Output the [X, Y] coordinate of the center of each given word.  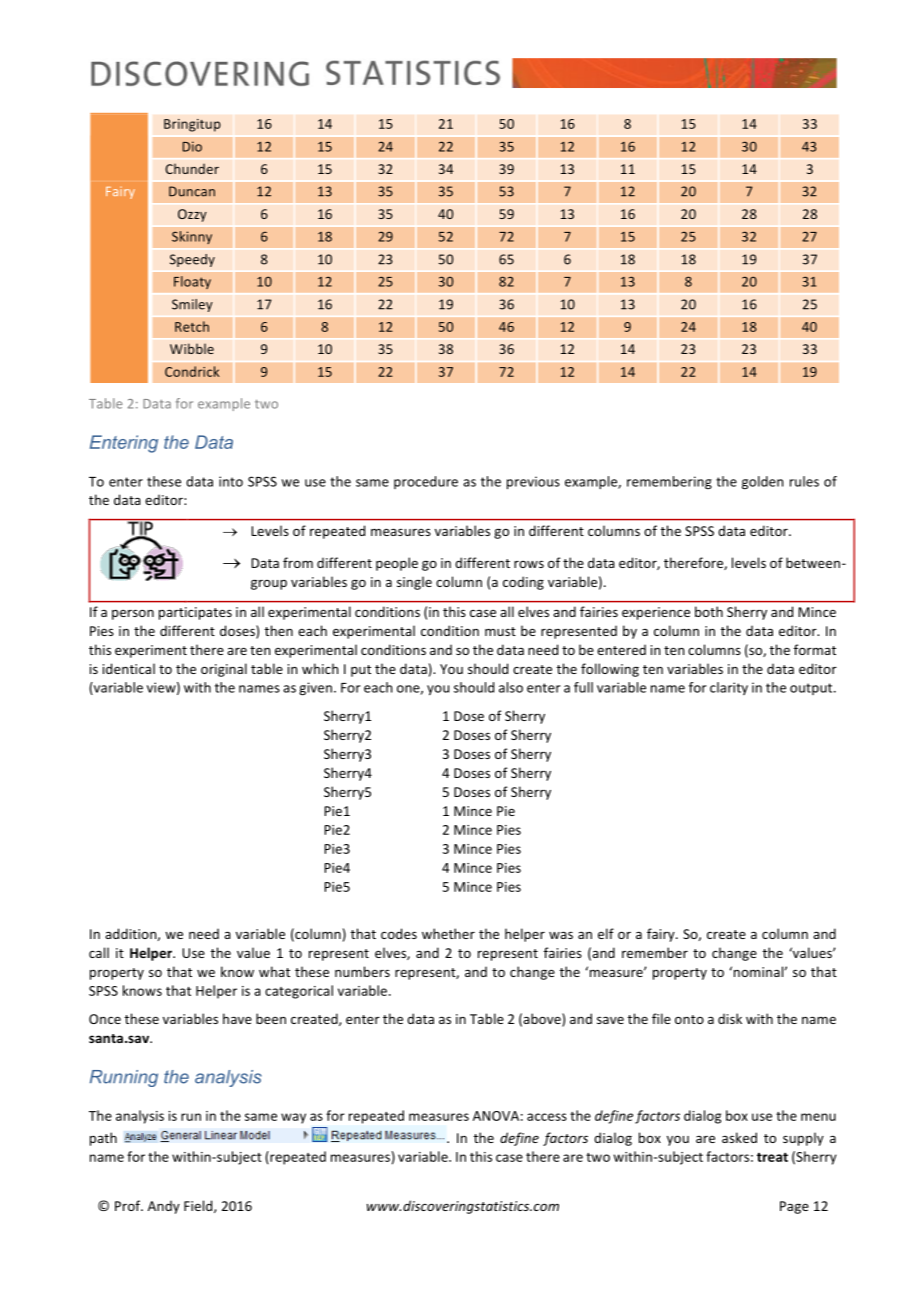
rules [804, 481]
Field [199, 1206]
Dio [192, 146]
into [231, 481]
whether [448, 933]
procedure [426, 482]
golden [762, 482]
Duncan [192, 191]
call [99, 952]
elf [606, 933]
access [547, 1117]
